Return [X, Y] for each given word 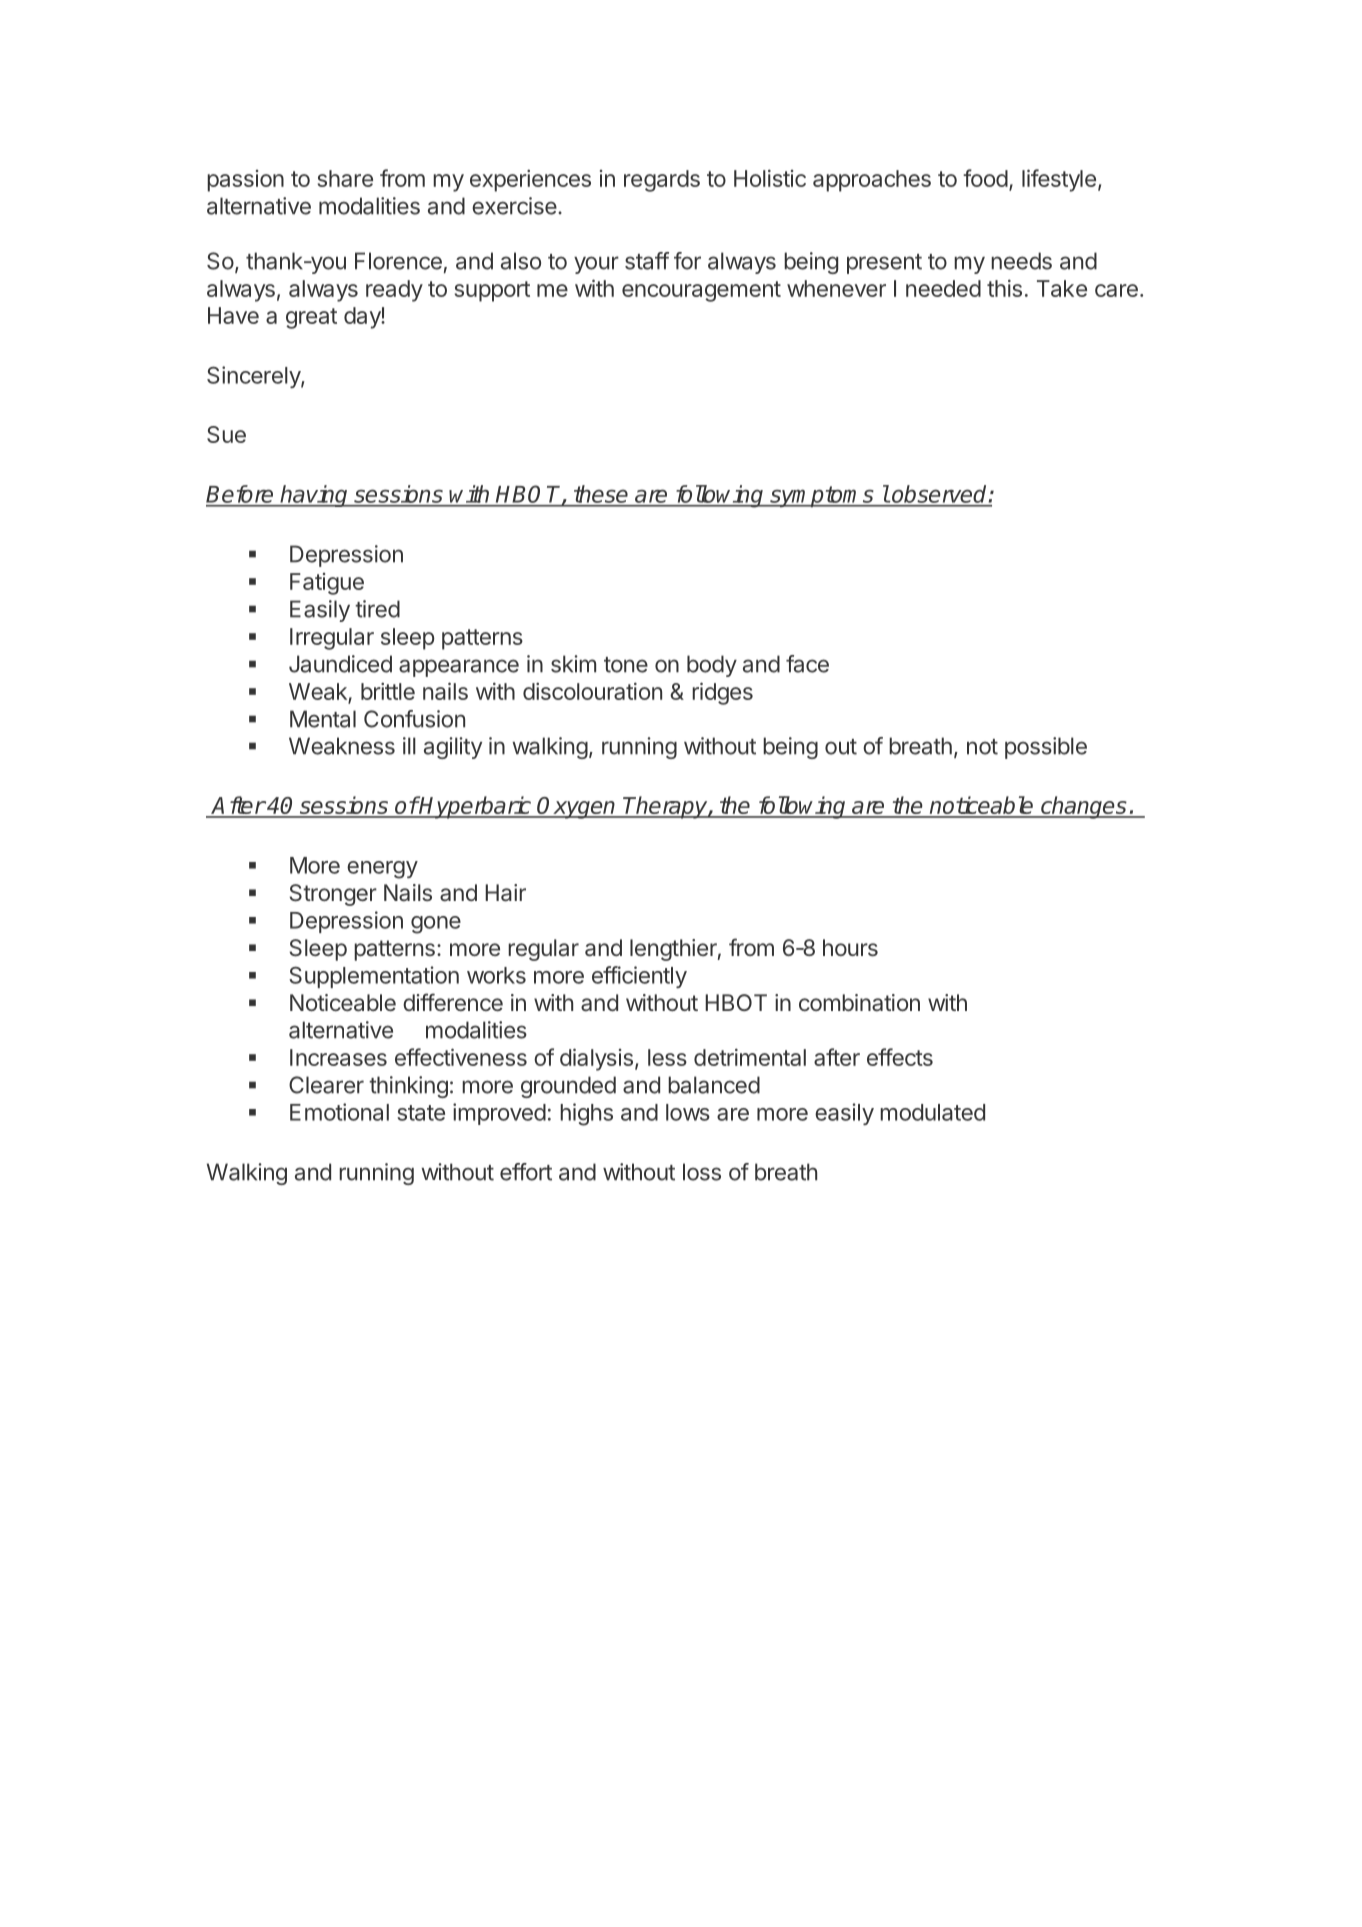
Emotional [339, 1112]
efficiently [639, 977]
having [315, 496]
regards [662, 181]
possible [1046, 748]
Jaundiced [340, 664]
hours [850, 947]
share [345, 178]
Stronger [333, 895]
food [985, 178]
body [712, 666]
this [1004, 288]
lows [688, 1112]
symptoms [822, 496]
